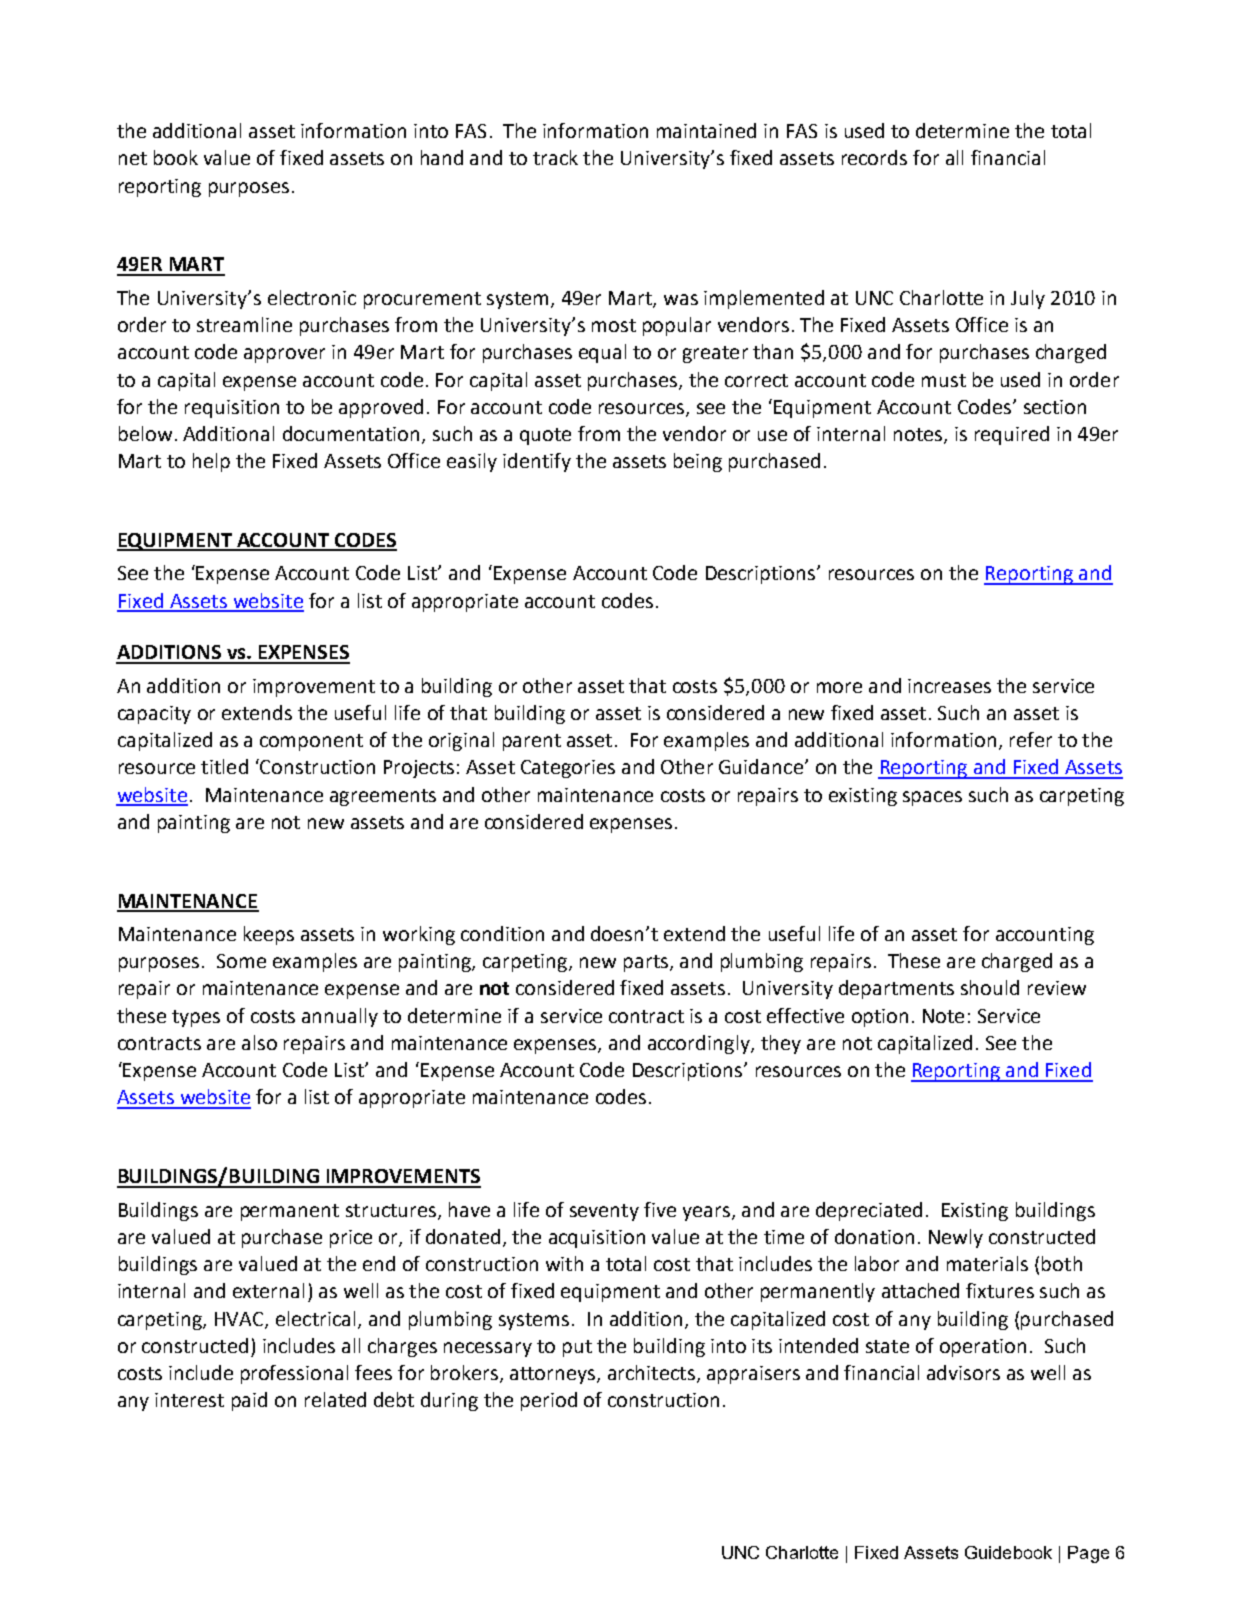 This document has height=1607, width=1242. Describe the element at coordinates (224, 766) in the document. I see `titled` at that location.
